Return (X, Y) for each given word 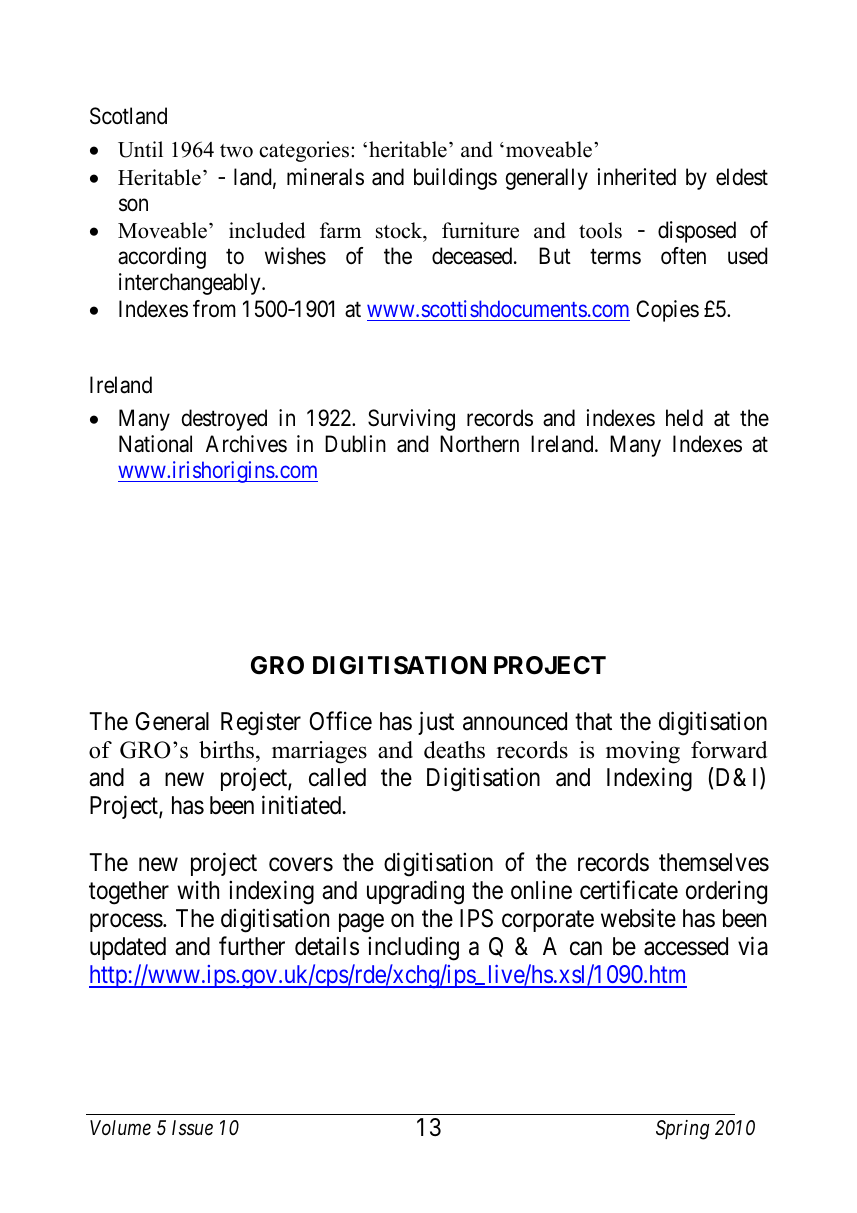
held (684, 418)
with (198, 889)
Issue (192, 1127)
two (236, 151)
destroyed (224, 420)
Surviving (411, 420)
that (593, 721)
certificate (629, 890)
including (413, 948)
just (436, 723)
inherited (636, 177)
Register (261, 723)
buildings (455, 179)
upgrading (415, 892)
